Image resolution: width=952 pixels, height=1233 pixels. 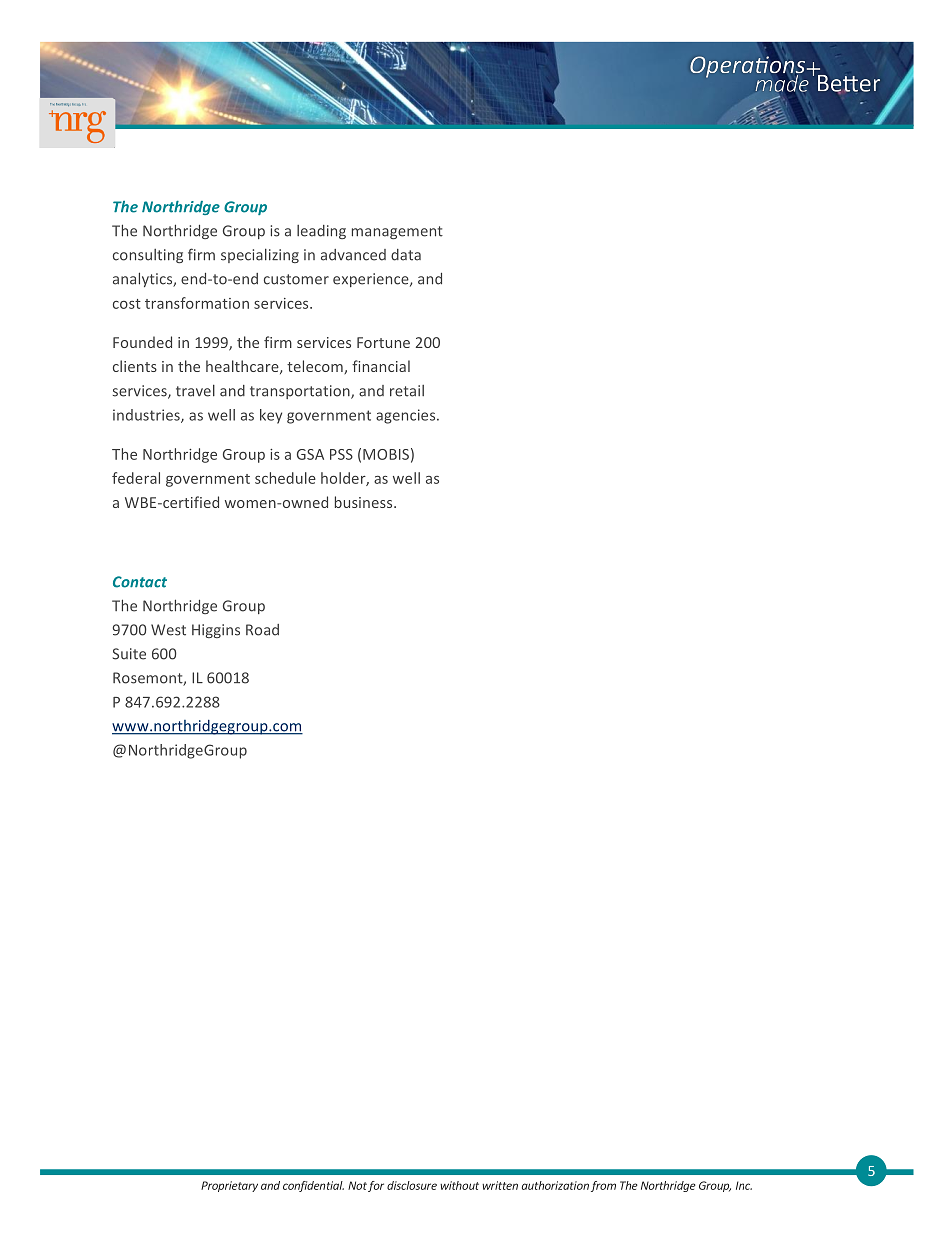 I want to click on agencies, so click(x=407, y=416).
